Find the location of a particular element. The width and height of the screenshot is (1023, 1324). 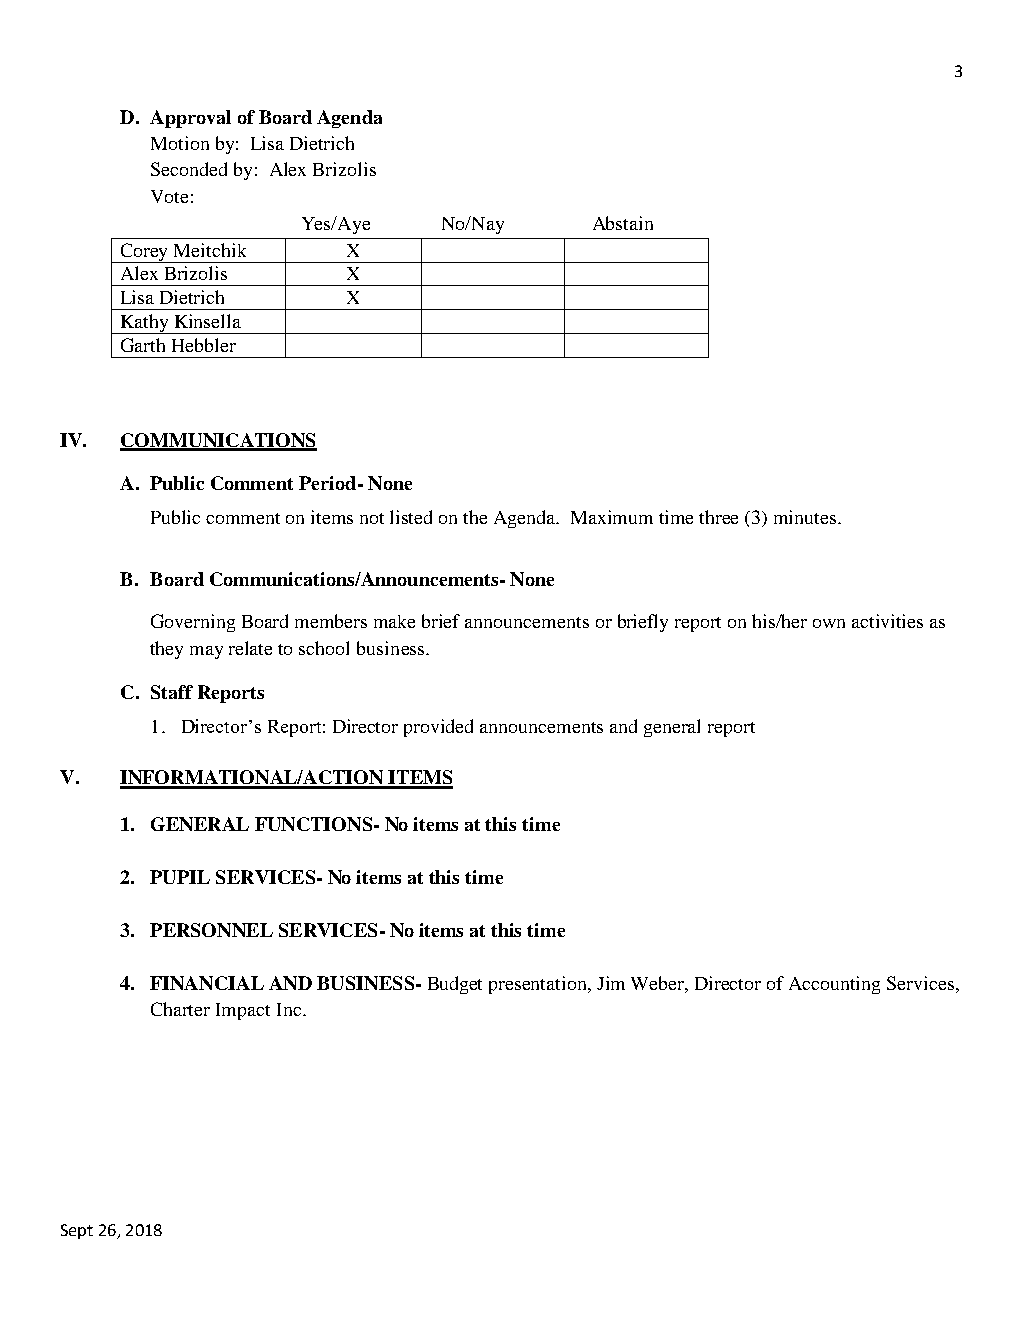

minutes is located at coordinates (806, 517).
